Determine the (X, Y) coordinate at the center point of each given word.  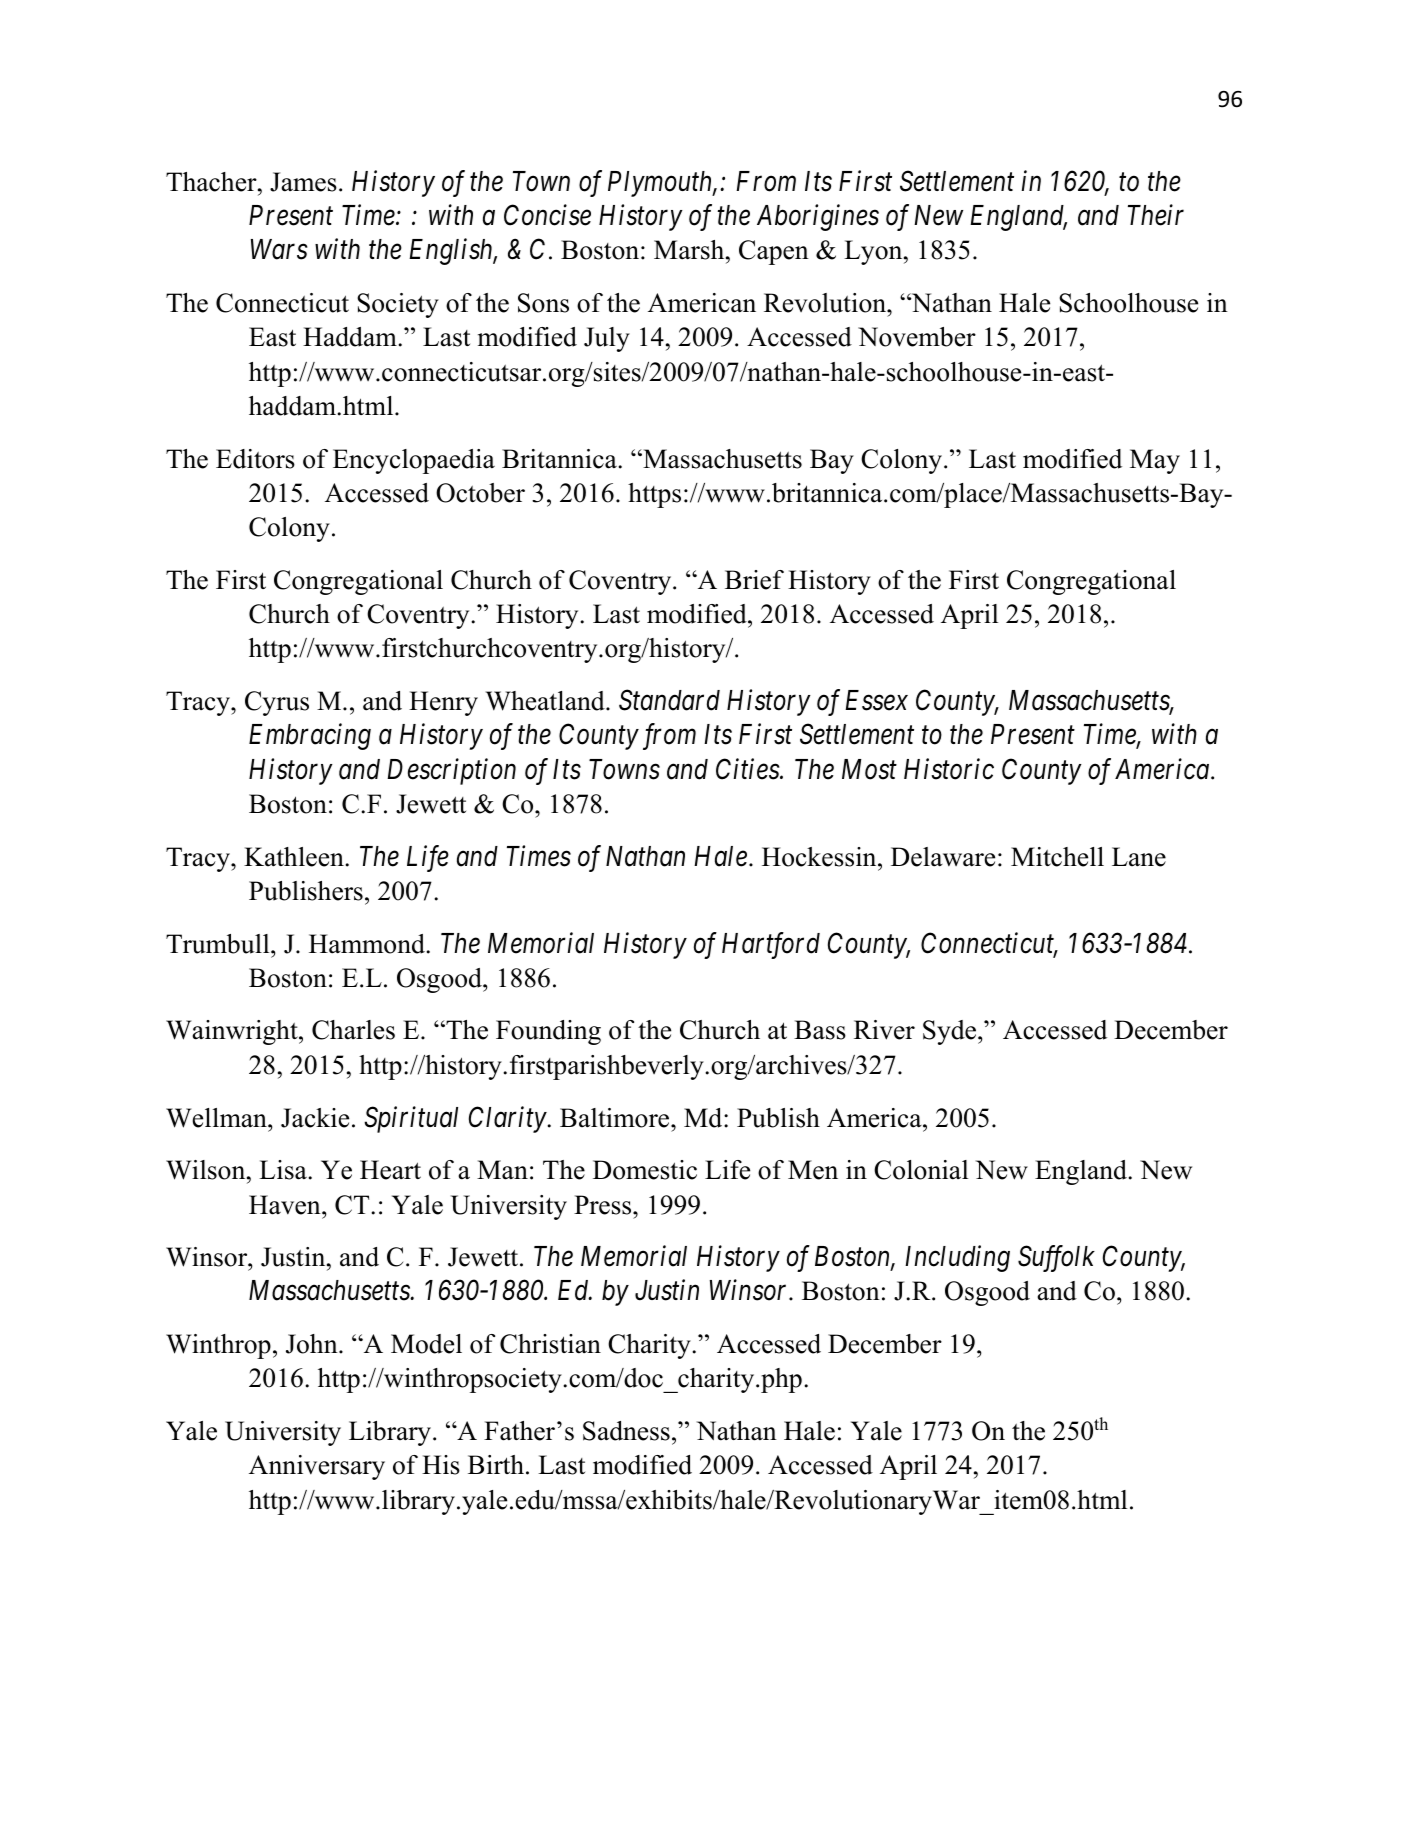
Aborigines (818, 217)
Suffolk (1056, 1258)
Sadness (626, 1431)
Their (1156, 215)
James (303, 182)
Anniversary (317, 1467)
